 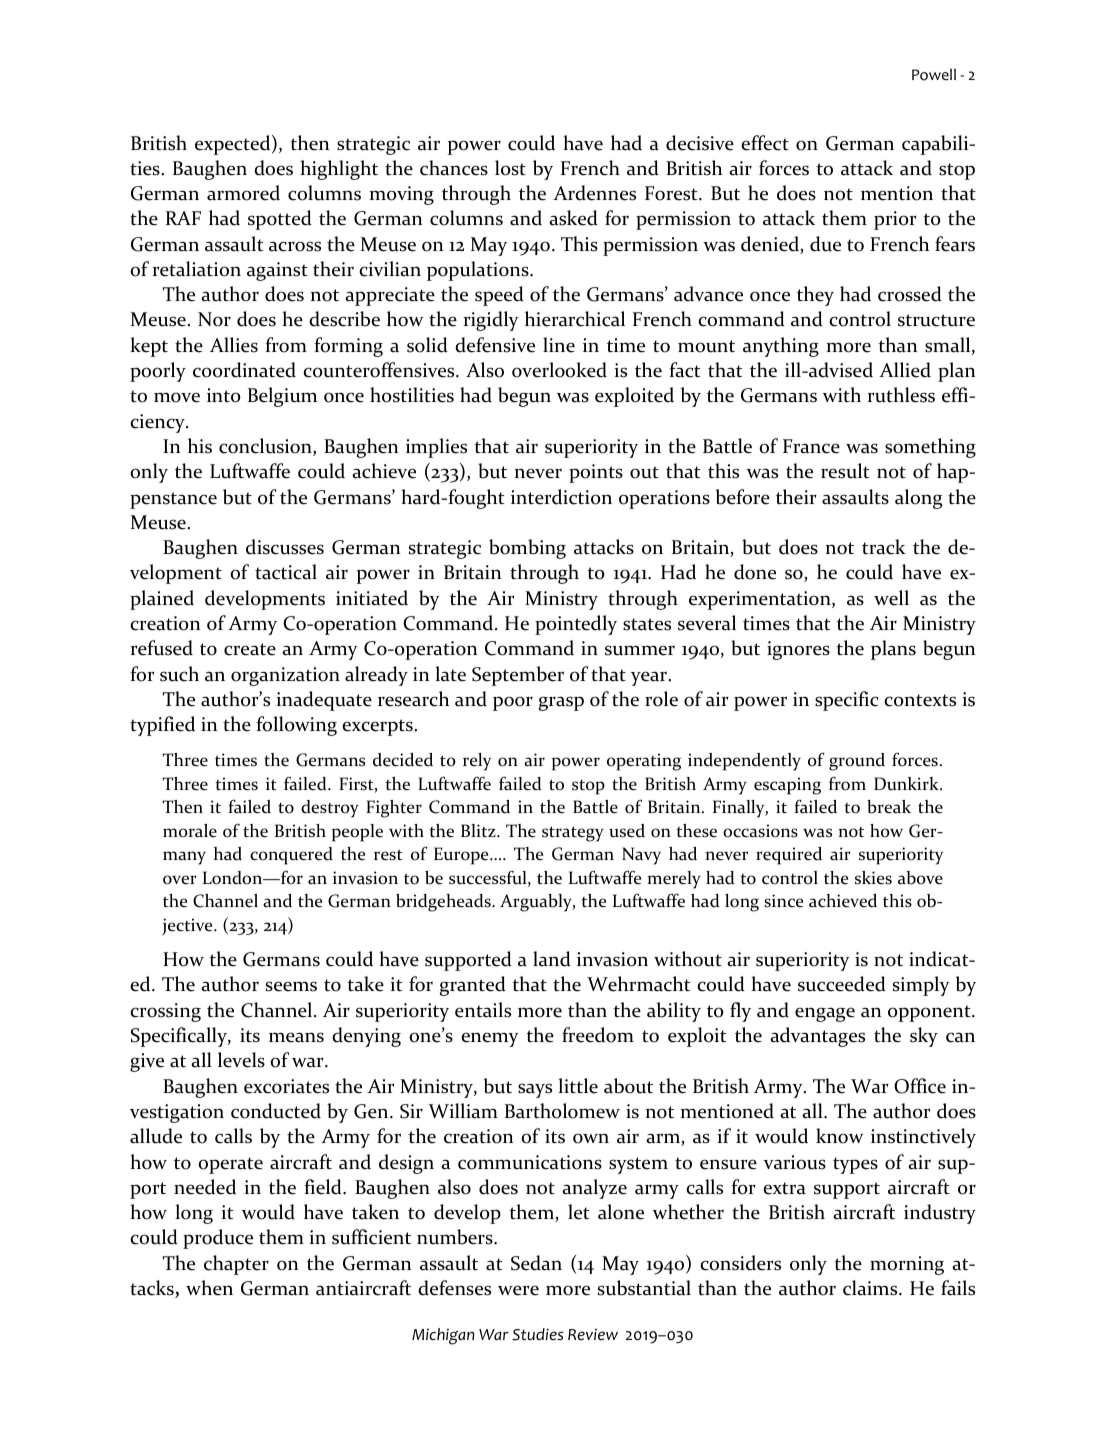 I want to click on following, so click(x=297, y=726).
